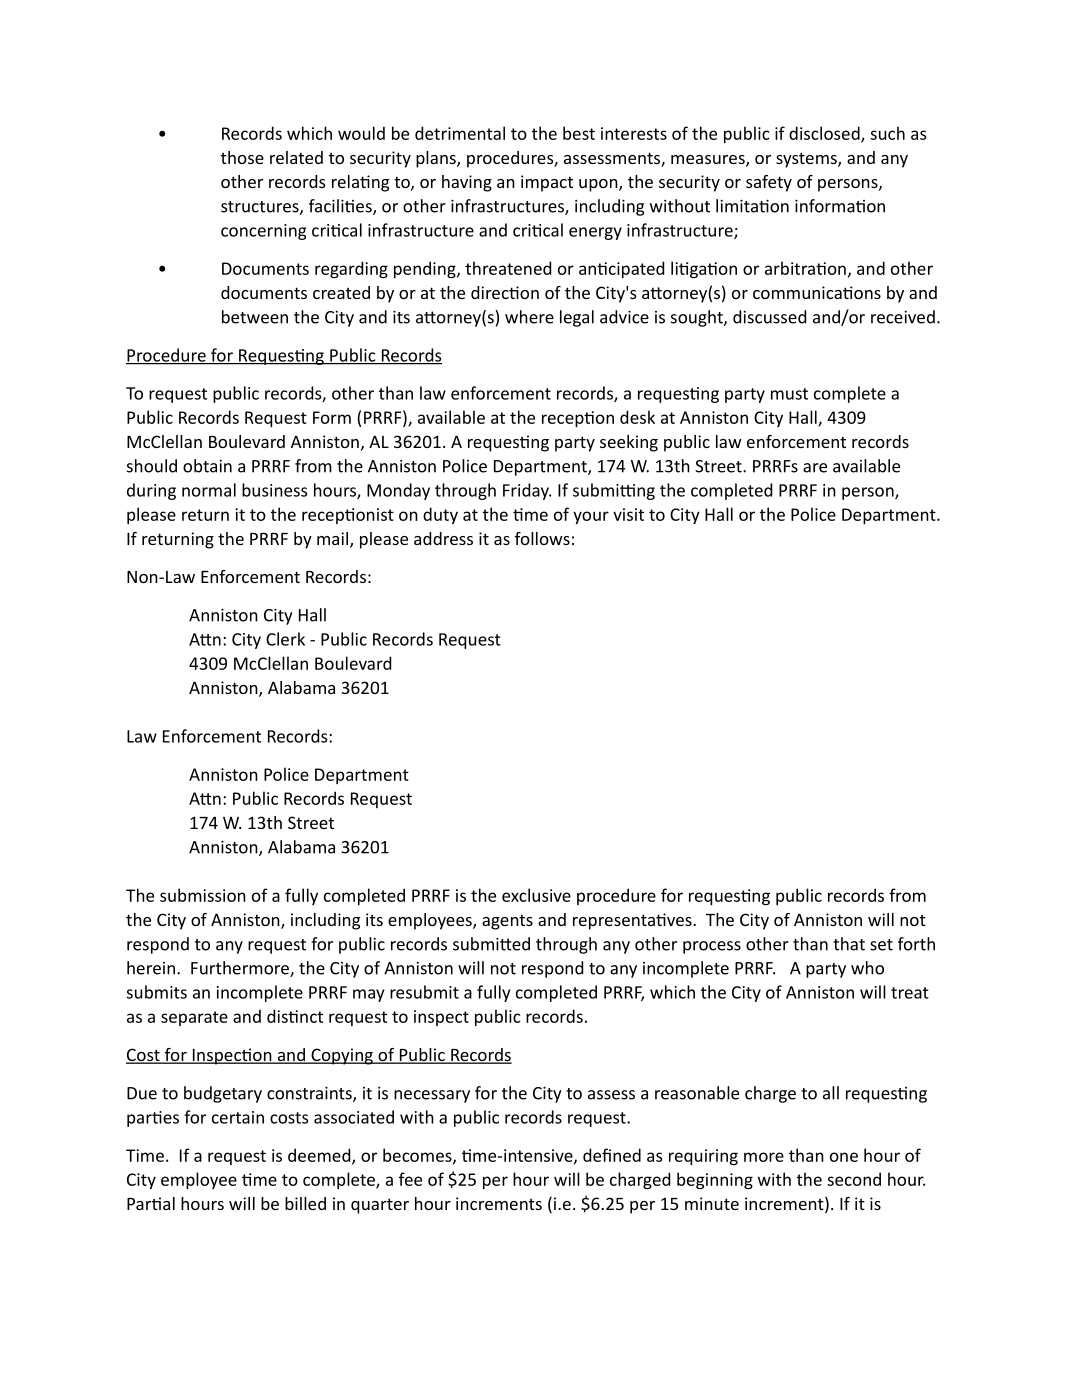  What do you see at coordinates (807, 160) in the page?
I see `systems` at bounding box center [807, 160].
